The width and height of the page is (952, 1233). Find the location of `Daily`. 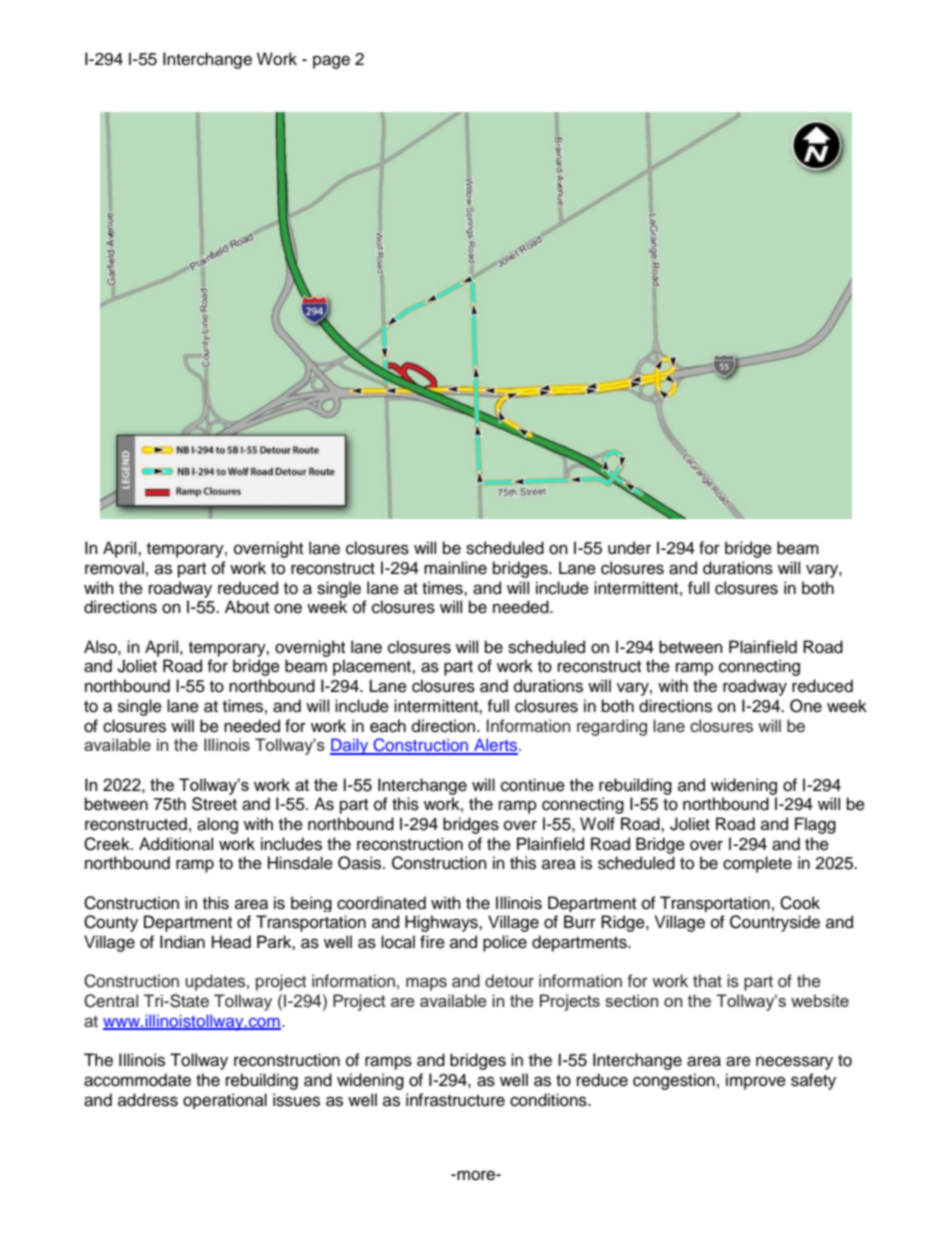

Daily is located at coordinates (350, 746).
